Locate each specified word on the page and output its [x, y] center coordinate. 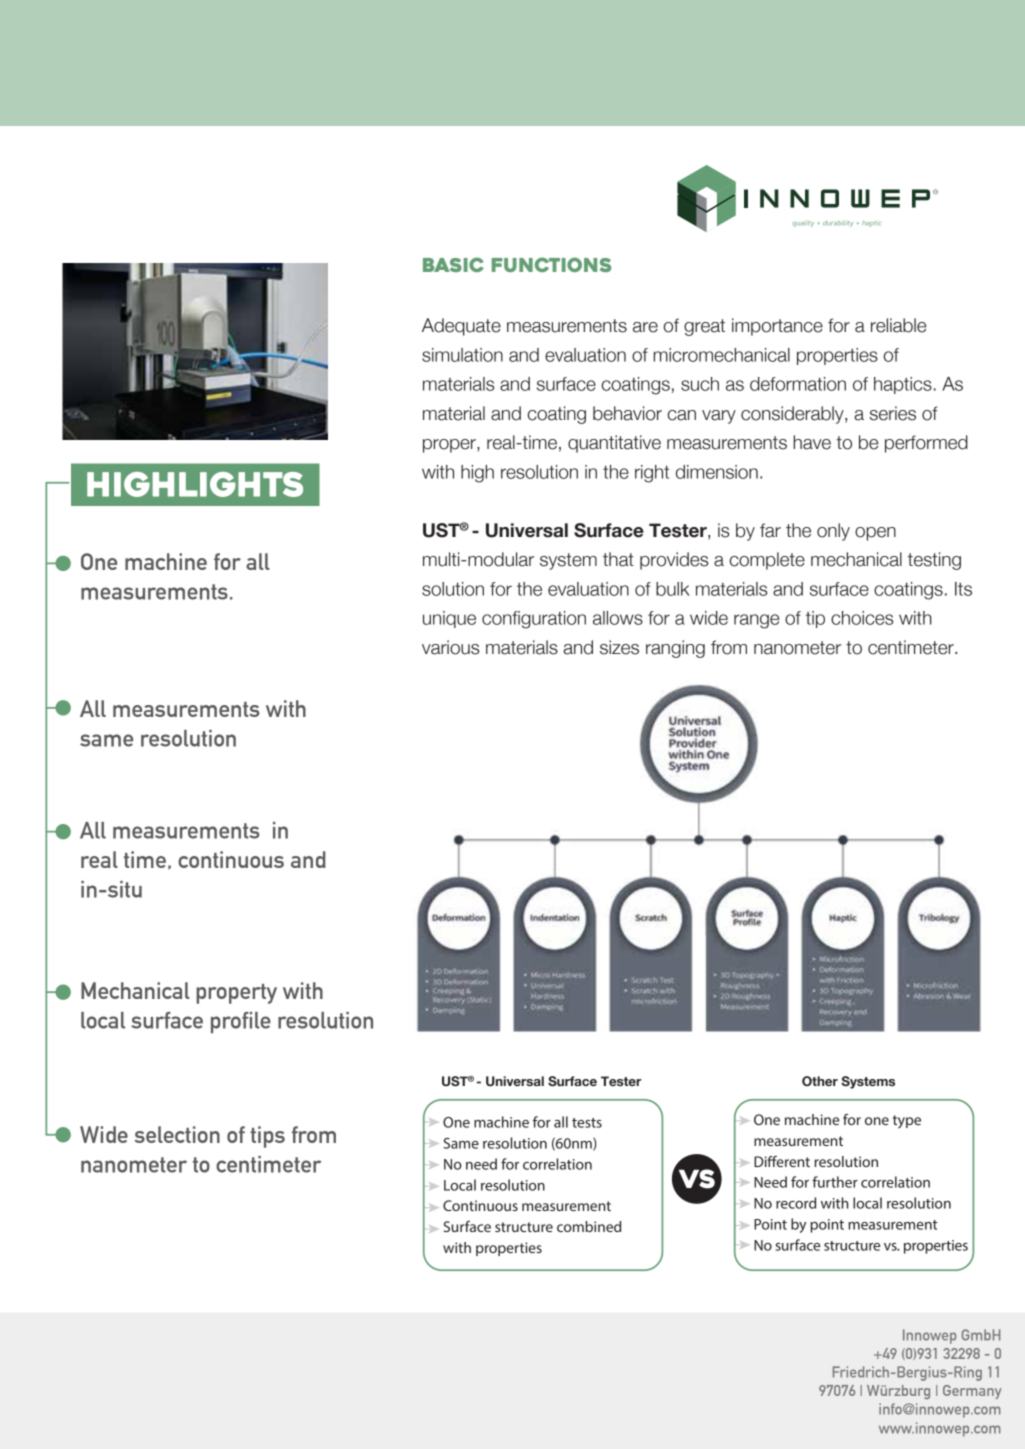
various [450, 647]
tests [587, 1123]
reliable [898, 325]
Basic [453, 264]
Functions [551, 264]
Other [820, 1081]
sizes [619, 647]
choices [862, 618]
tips [267, 1137]
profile [241, 1022]
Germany [972, 1392]
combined [589, 1226]
